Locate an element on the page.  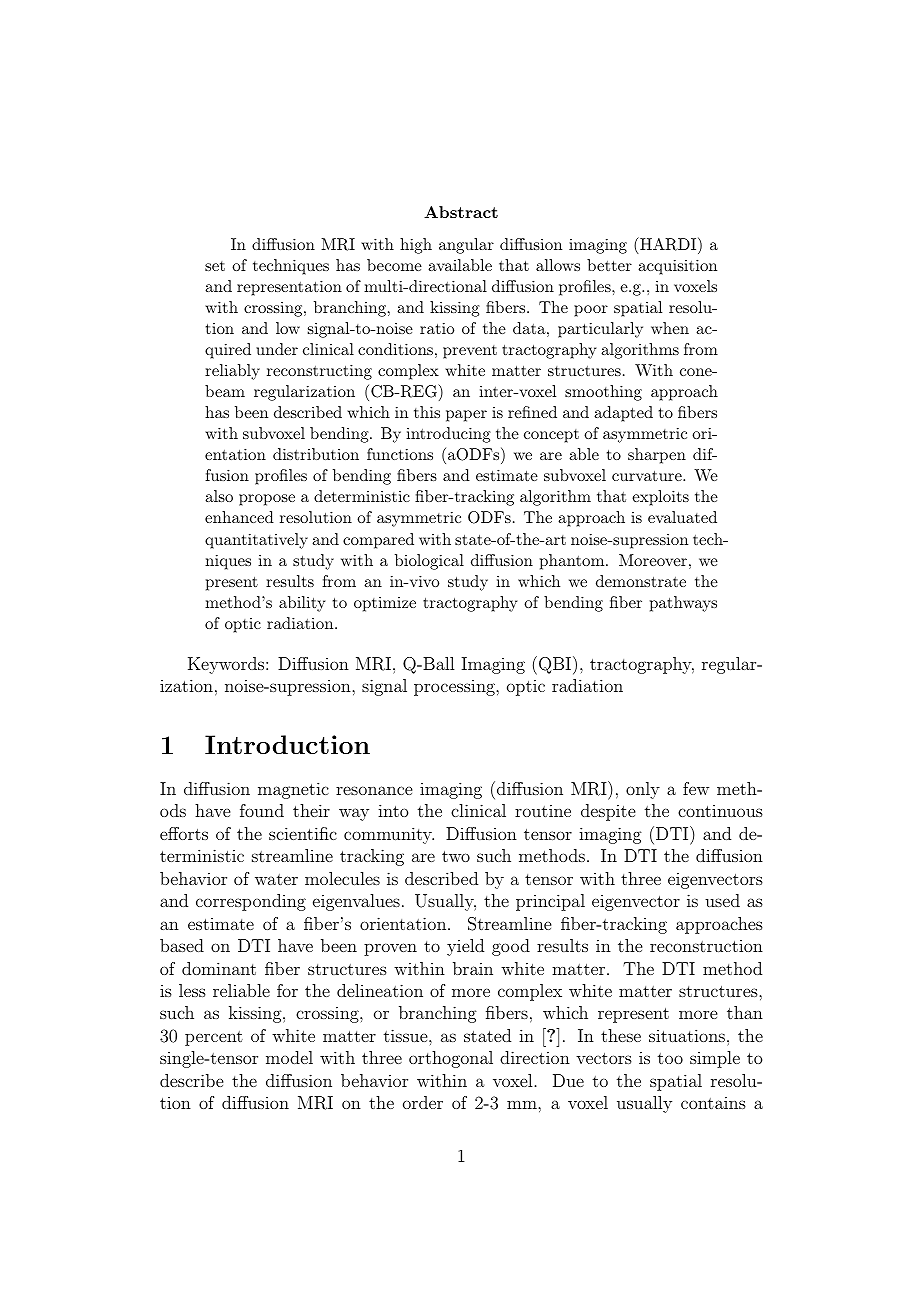
set is located at coordinates (215, 266).
